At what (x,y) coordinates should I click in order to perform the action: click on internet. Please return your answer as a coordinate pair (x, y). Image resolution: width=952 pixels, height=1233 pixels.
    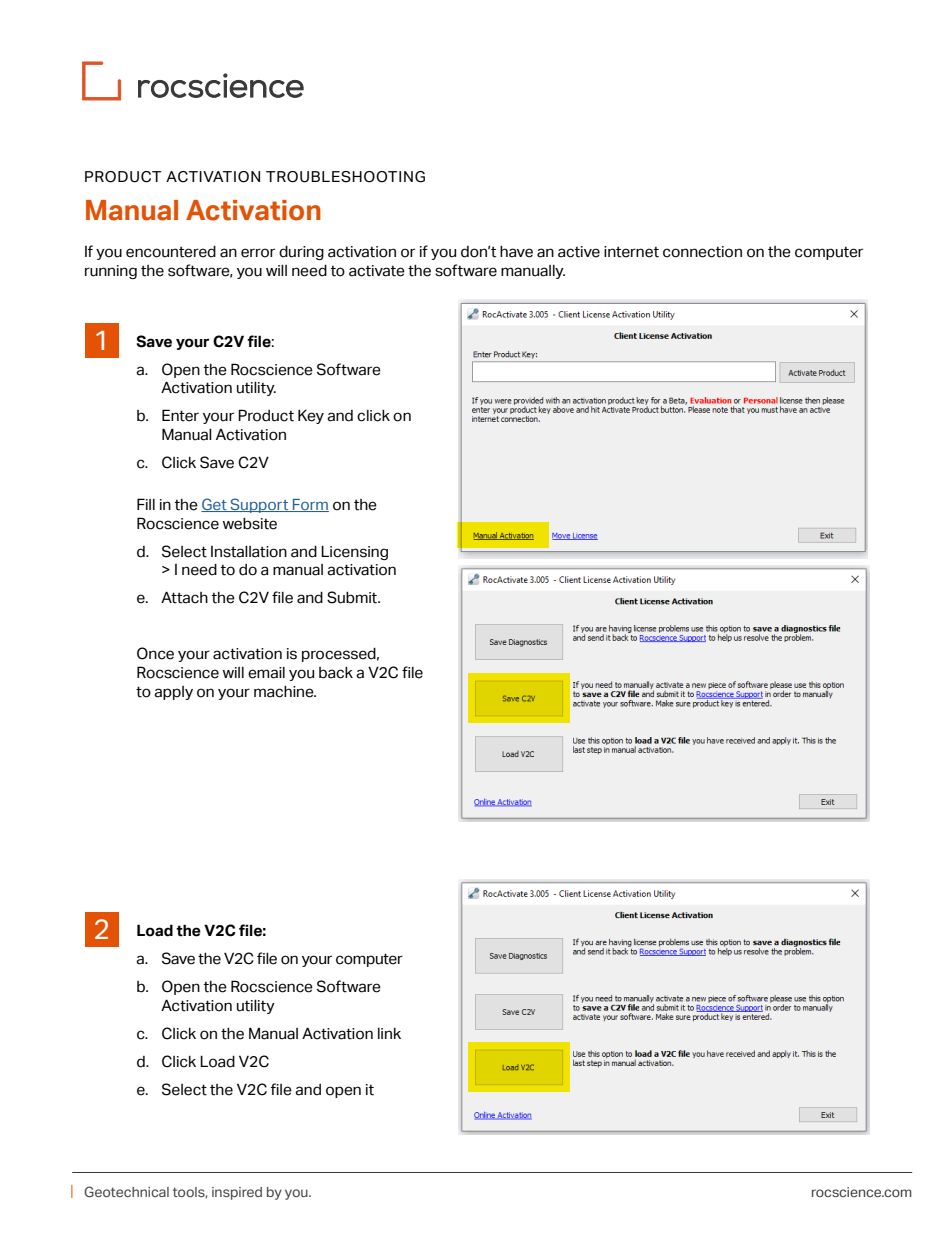
    Looking at the image, I should click on (631, 252).
